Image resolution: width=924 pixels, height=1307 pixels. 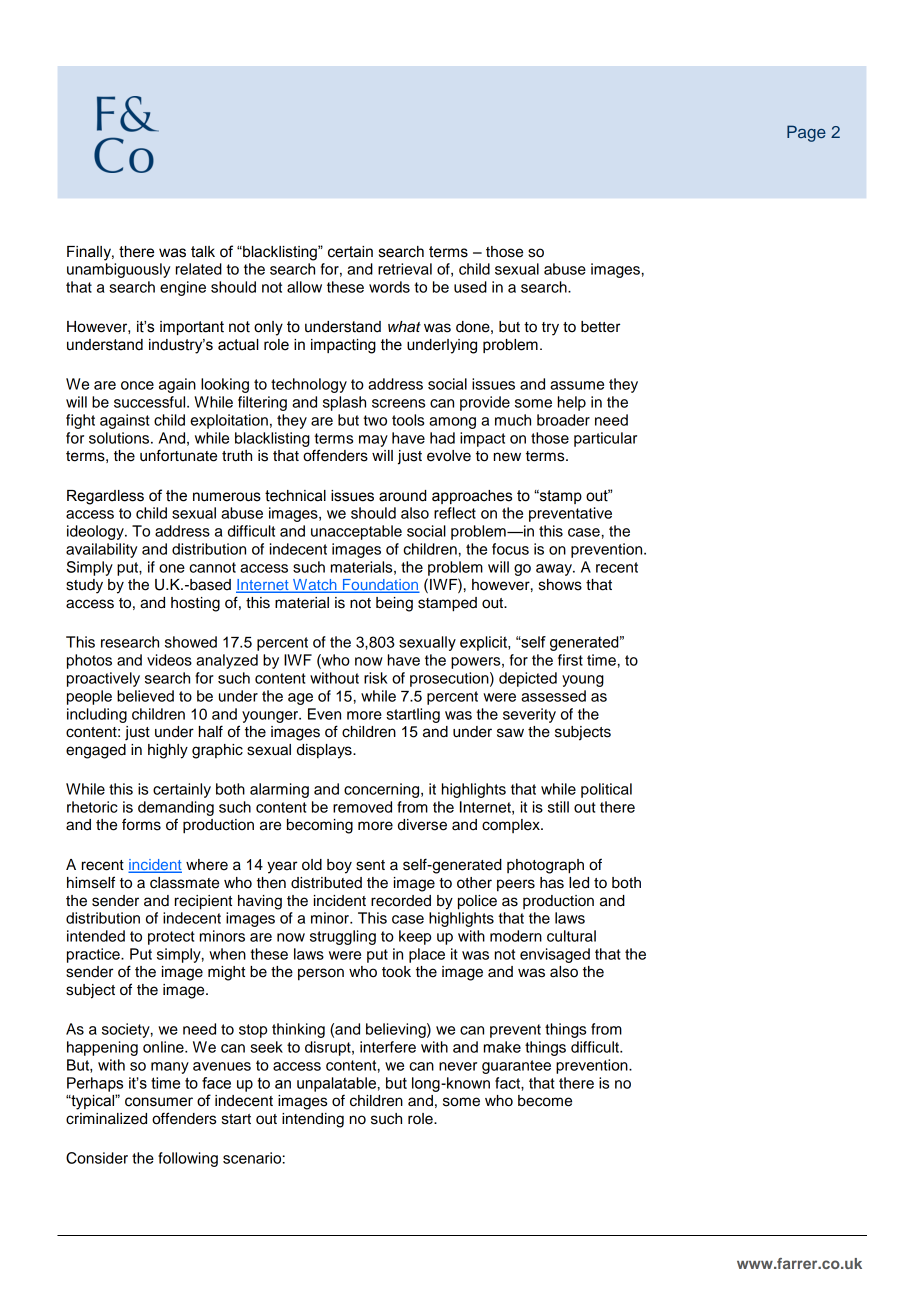 I want to click on talk, so click(x=203, y=252).
